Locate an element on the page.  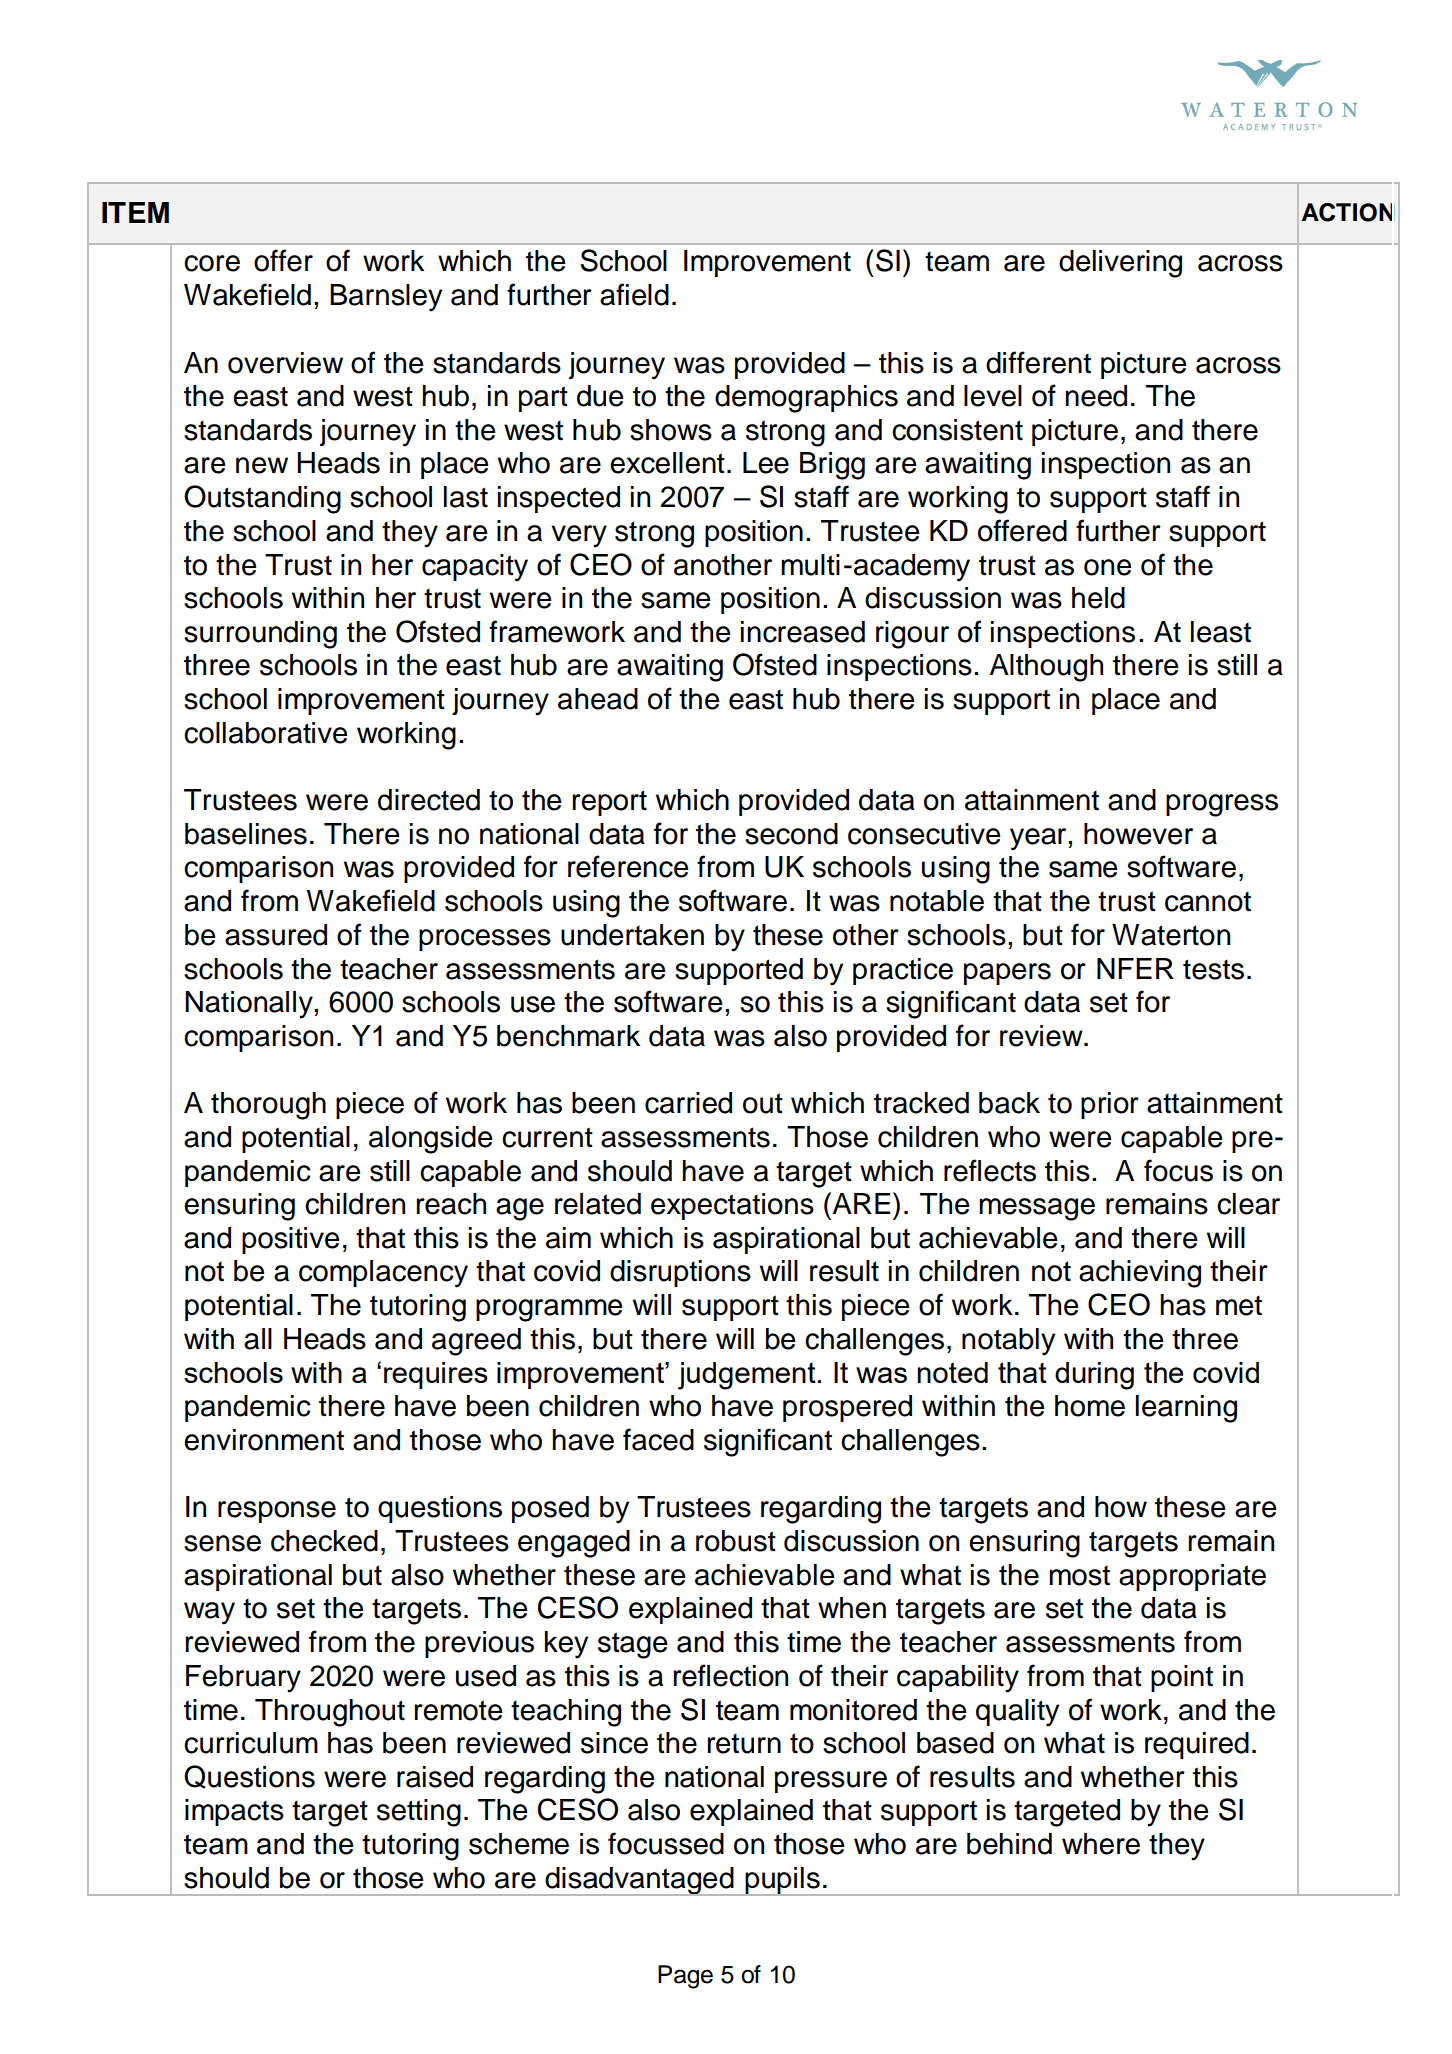
surrounding is located at coordinates (260, 635).
